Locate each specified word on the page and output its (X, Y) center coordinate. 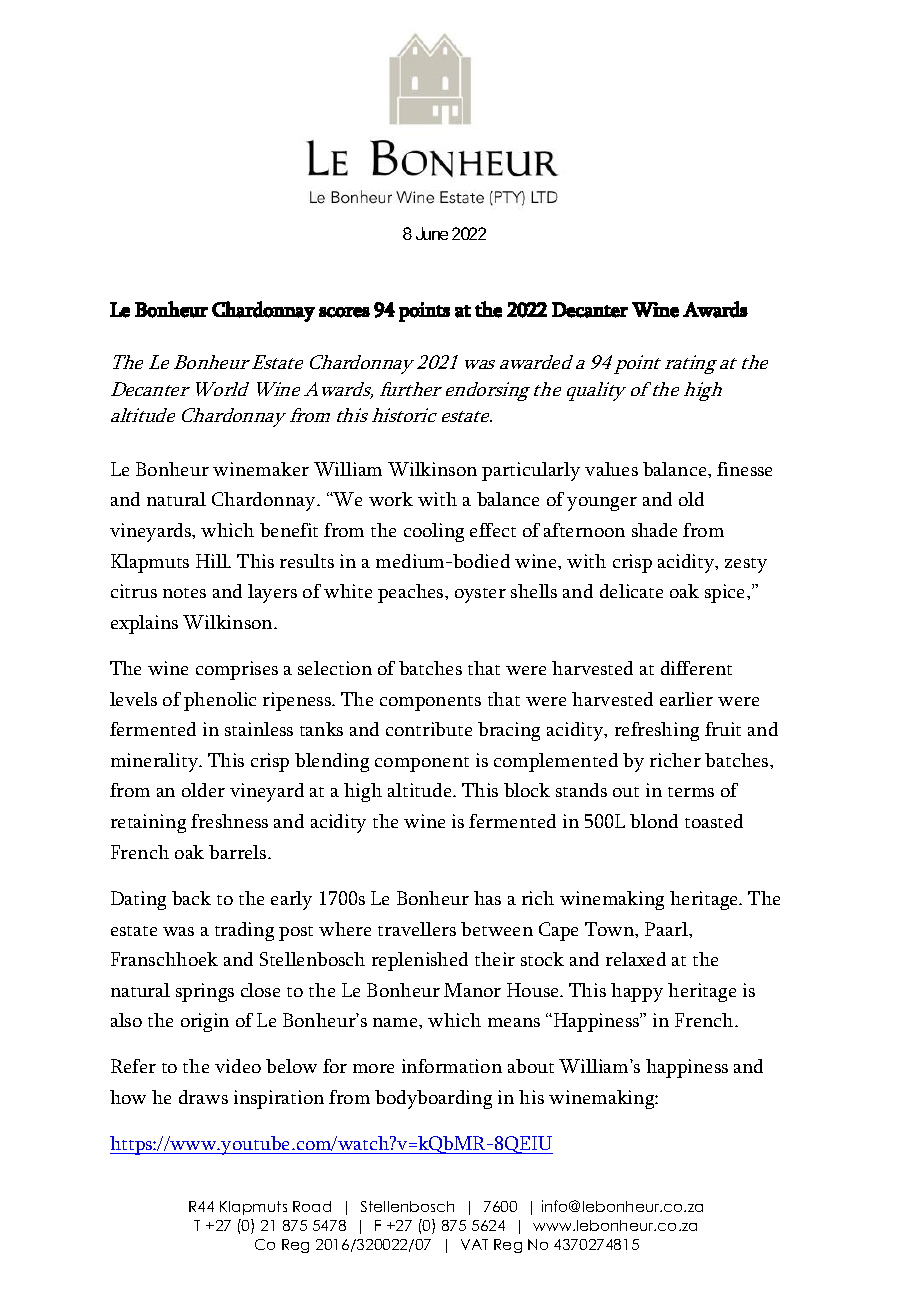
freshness (229, 821)
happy (637, 992)
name (396, 1022)
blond (654, 821)
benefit (289, 530)
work (391, 499)
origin (205, 1022)
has (487, 898)
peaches (412, 593)
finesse (744, 469)
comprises (237, 670)
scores (344, 312)
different (696, 668)
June (432, 233)
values (611, 469)
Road (312, 1206)
